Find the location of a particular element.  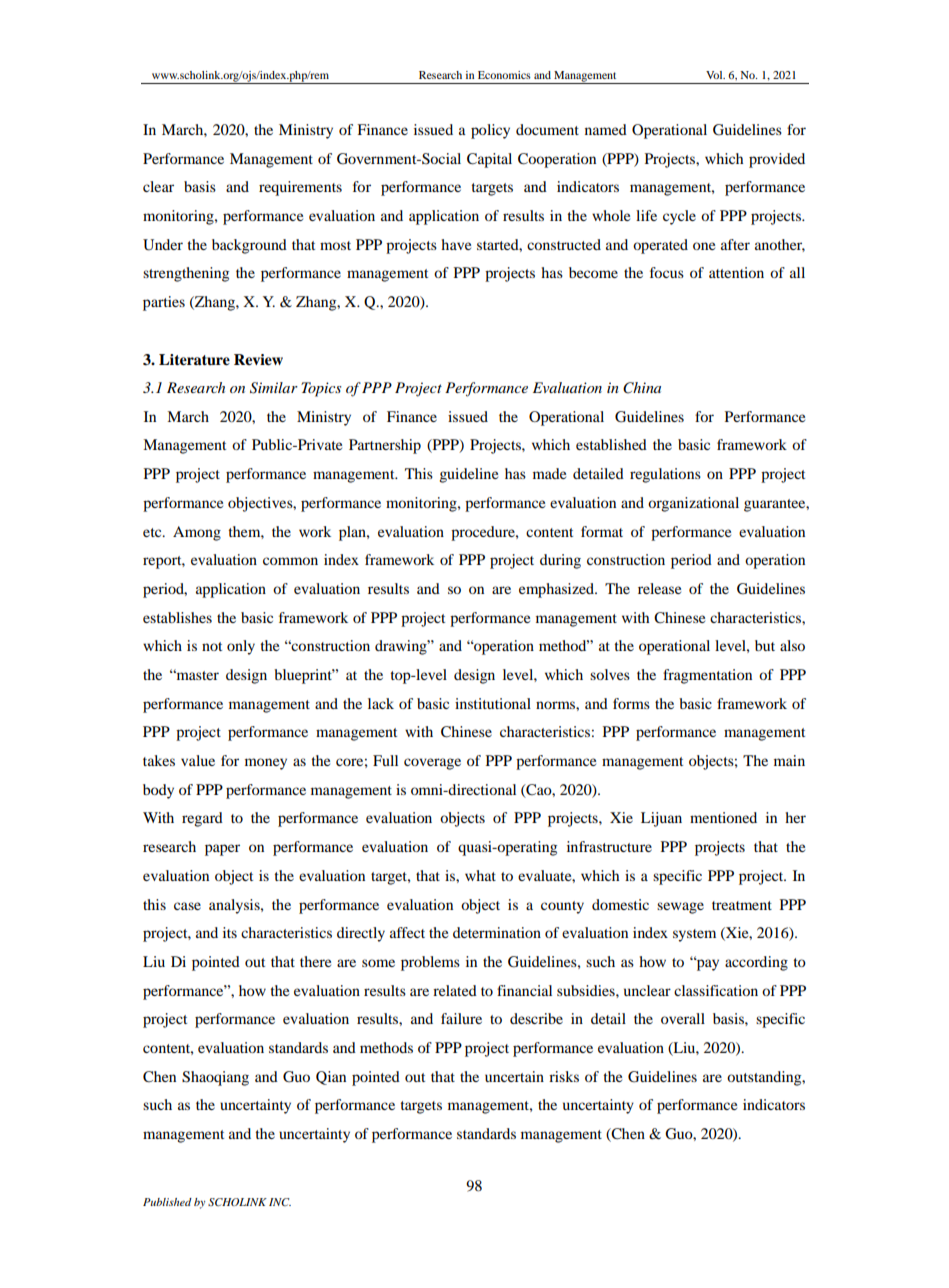

requirements is located at coordinates (300, 188).
